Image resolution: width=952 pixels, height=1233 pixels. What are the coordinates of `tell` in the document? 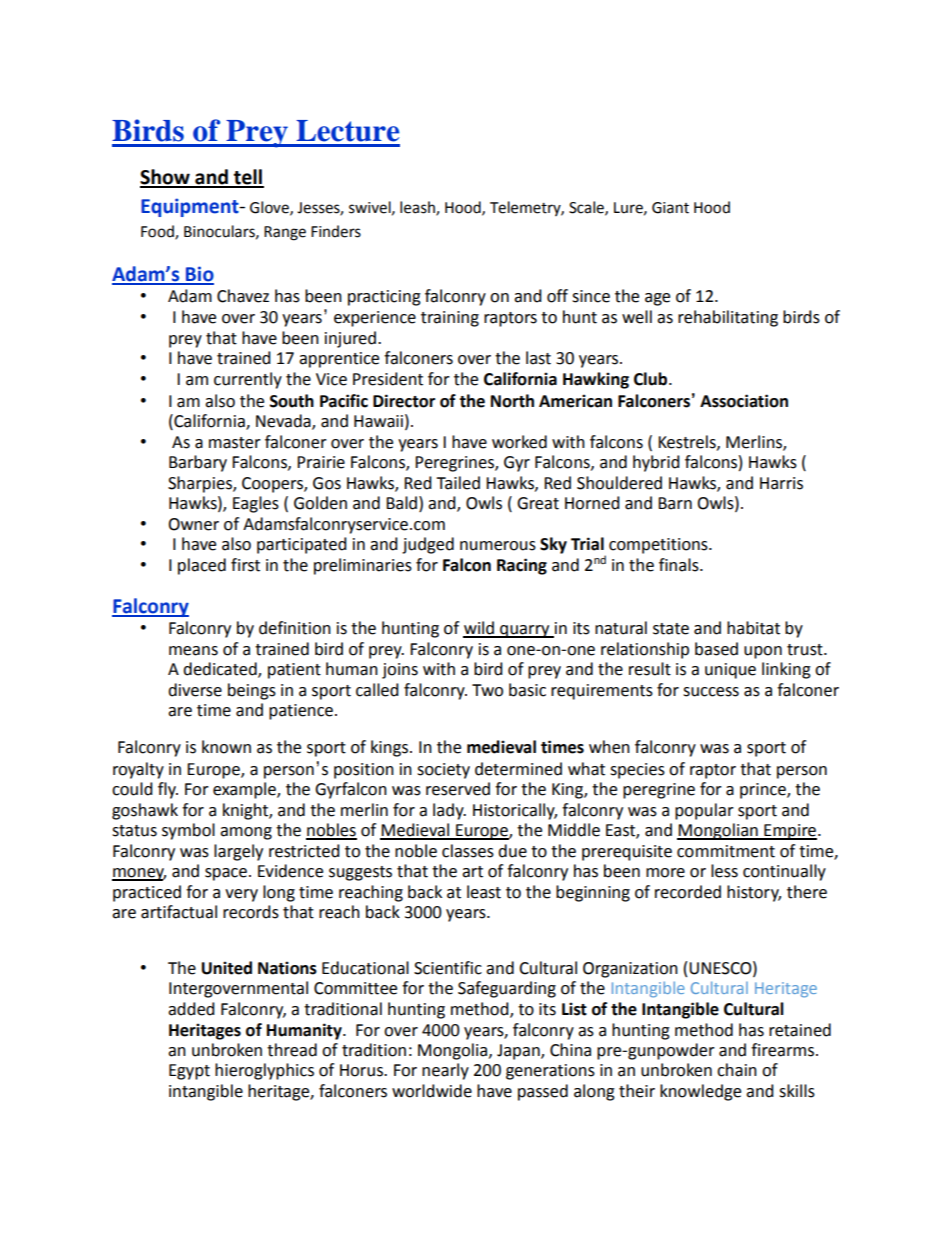 It's located at (248, 178).
